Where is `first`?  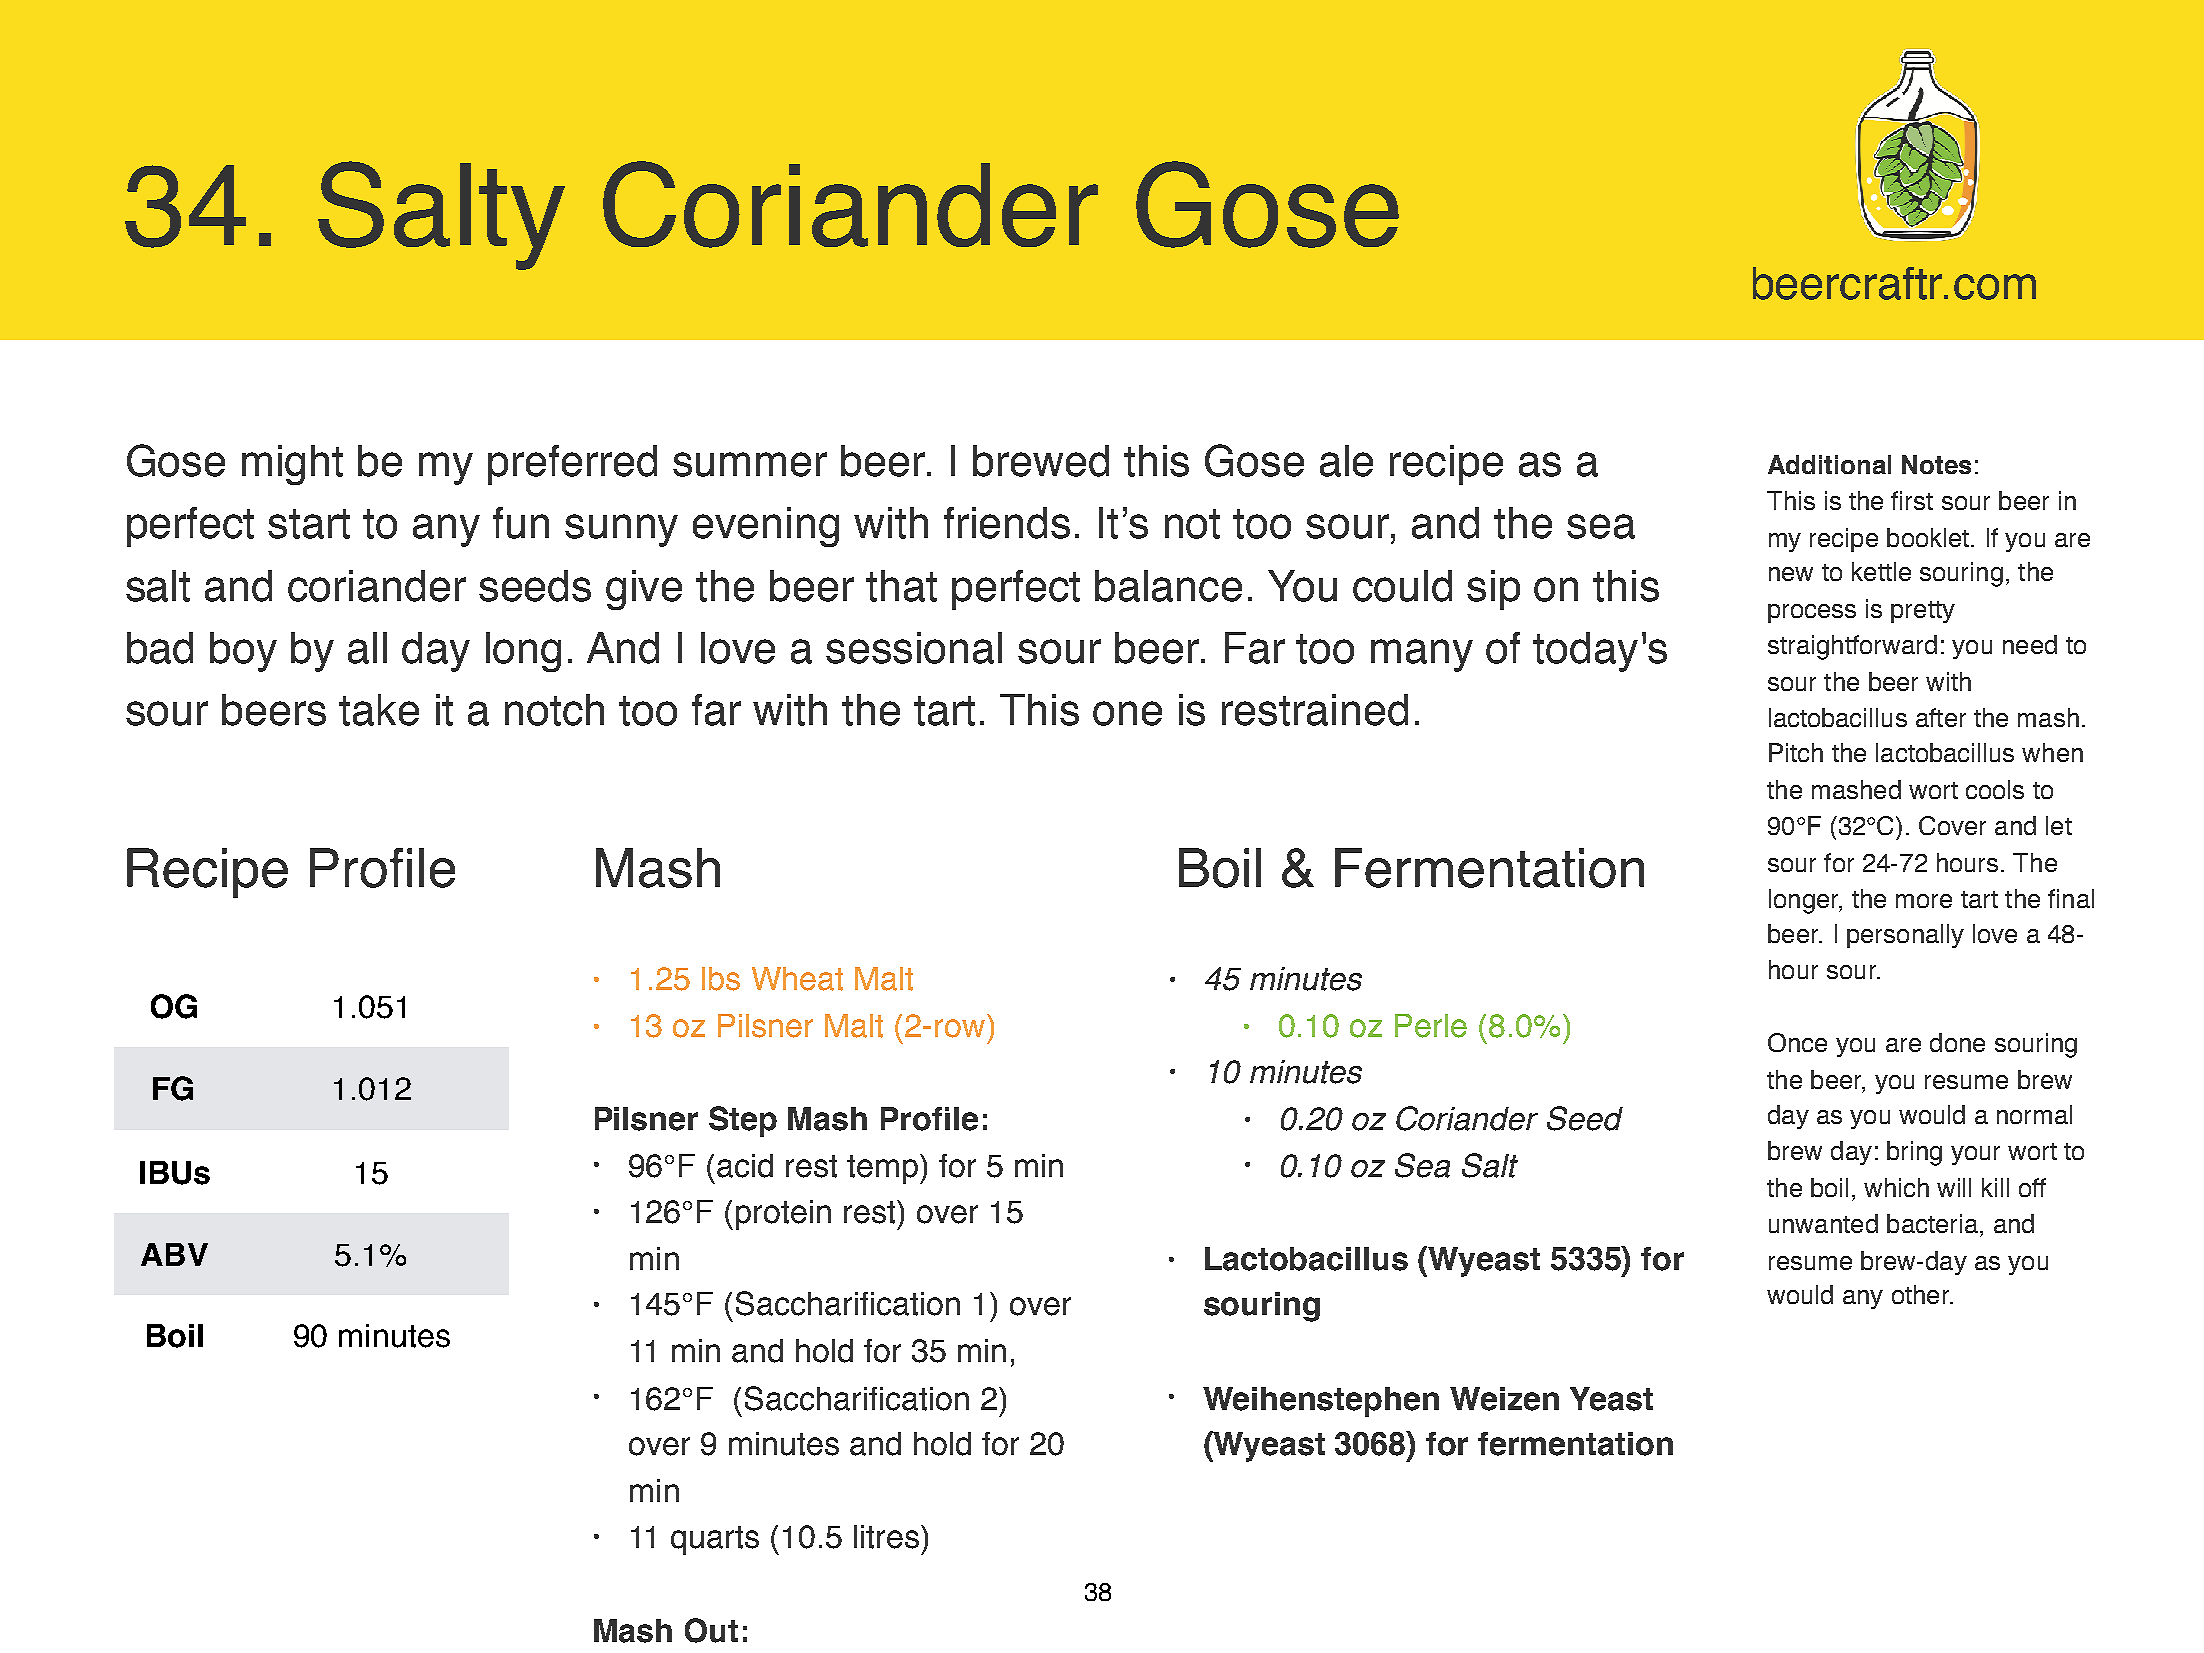
first is located at coordinates (1912, 500).
